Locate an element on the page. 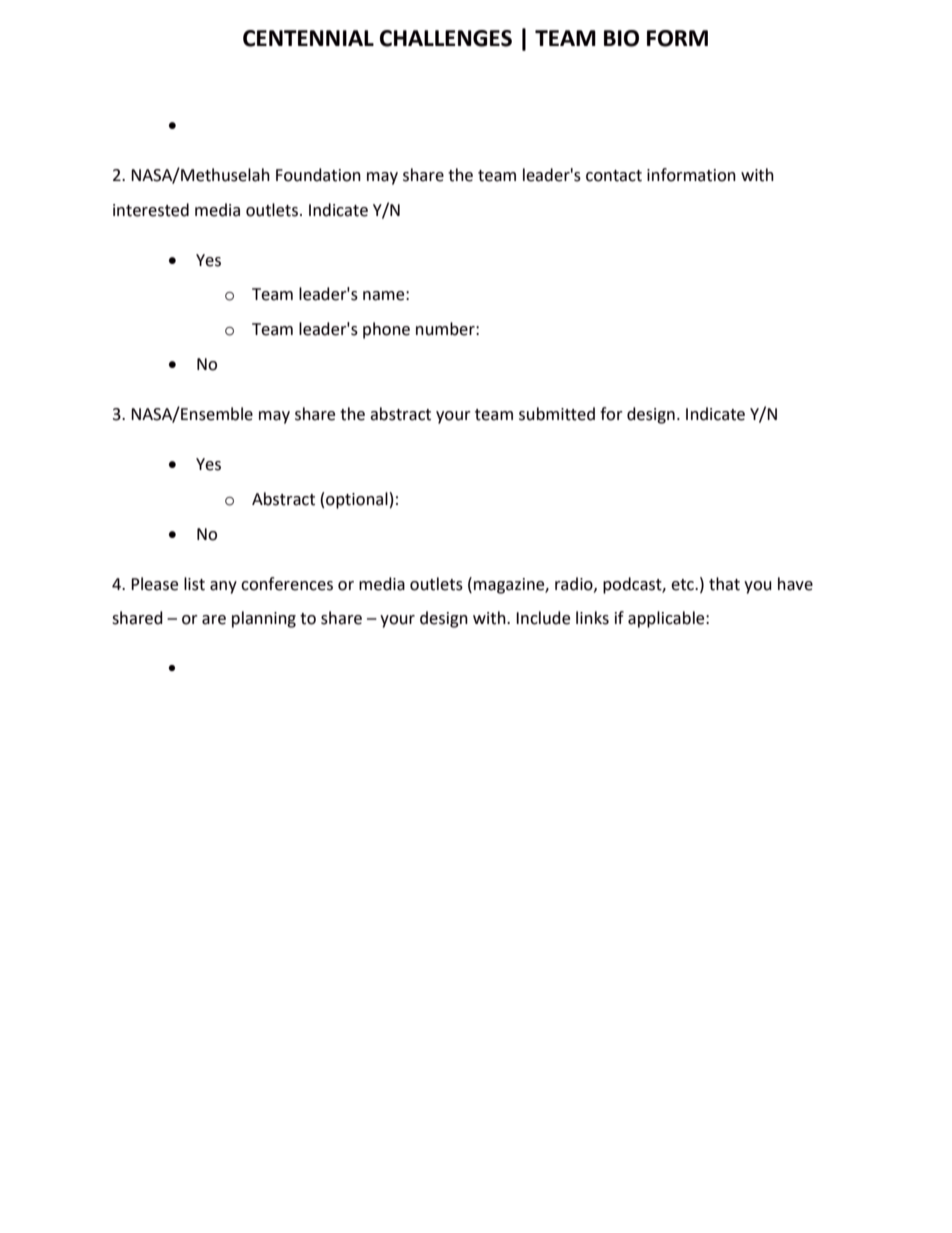  list is located at coordinates (194, 584).
